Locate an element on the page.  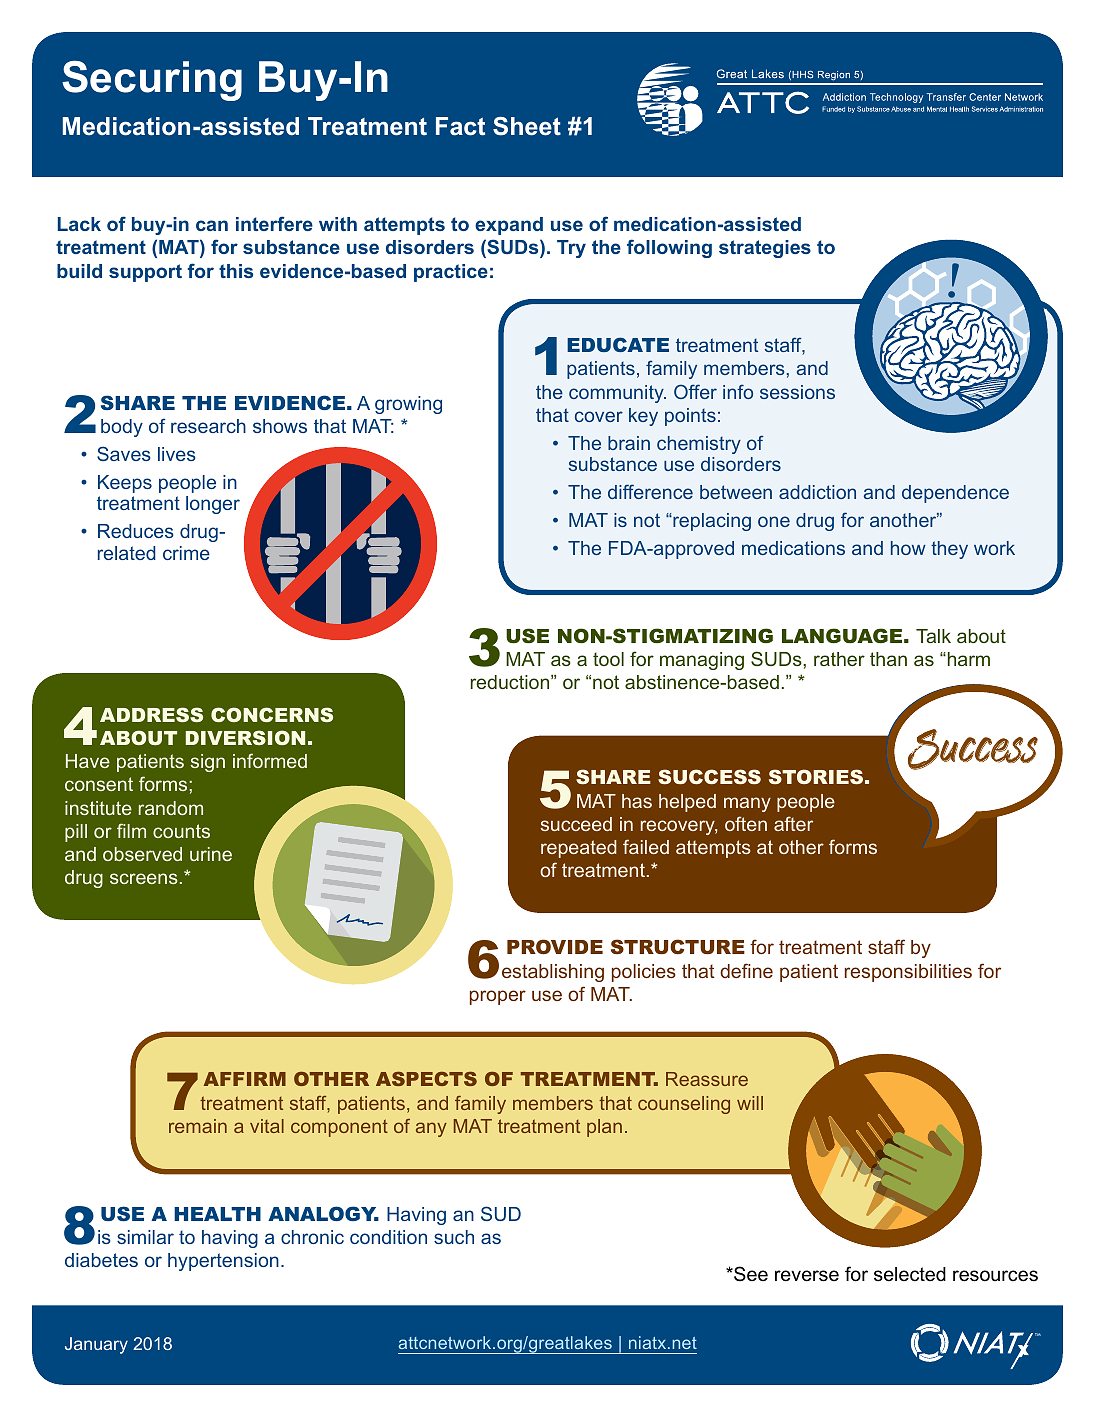
Sheet is located at coordinates (527, 126).
